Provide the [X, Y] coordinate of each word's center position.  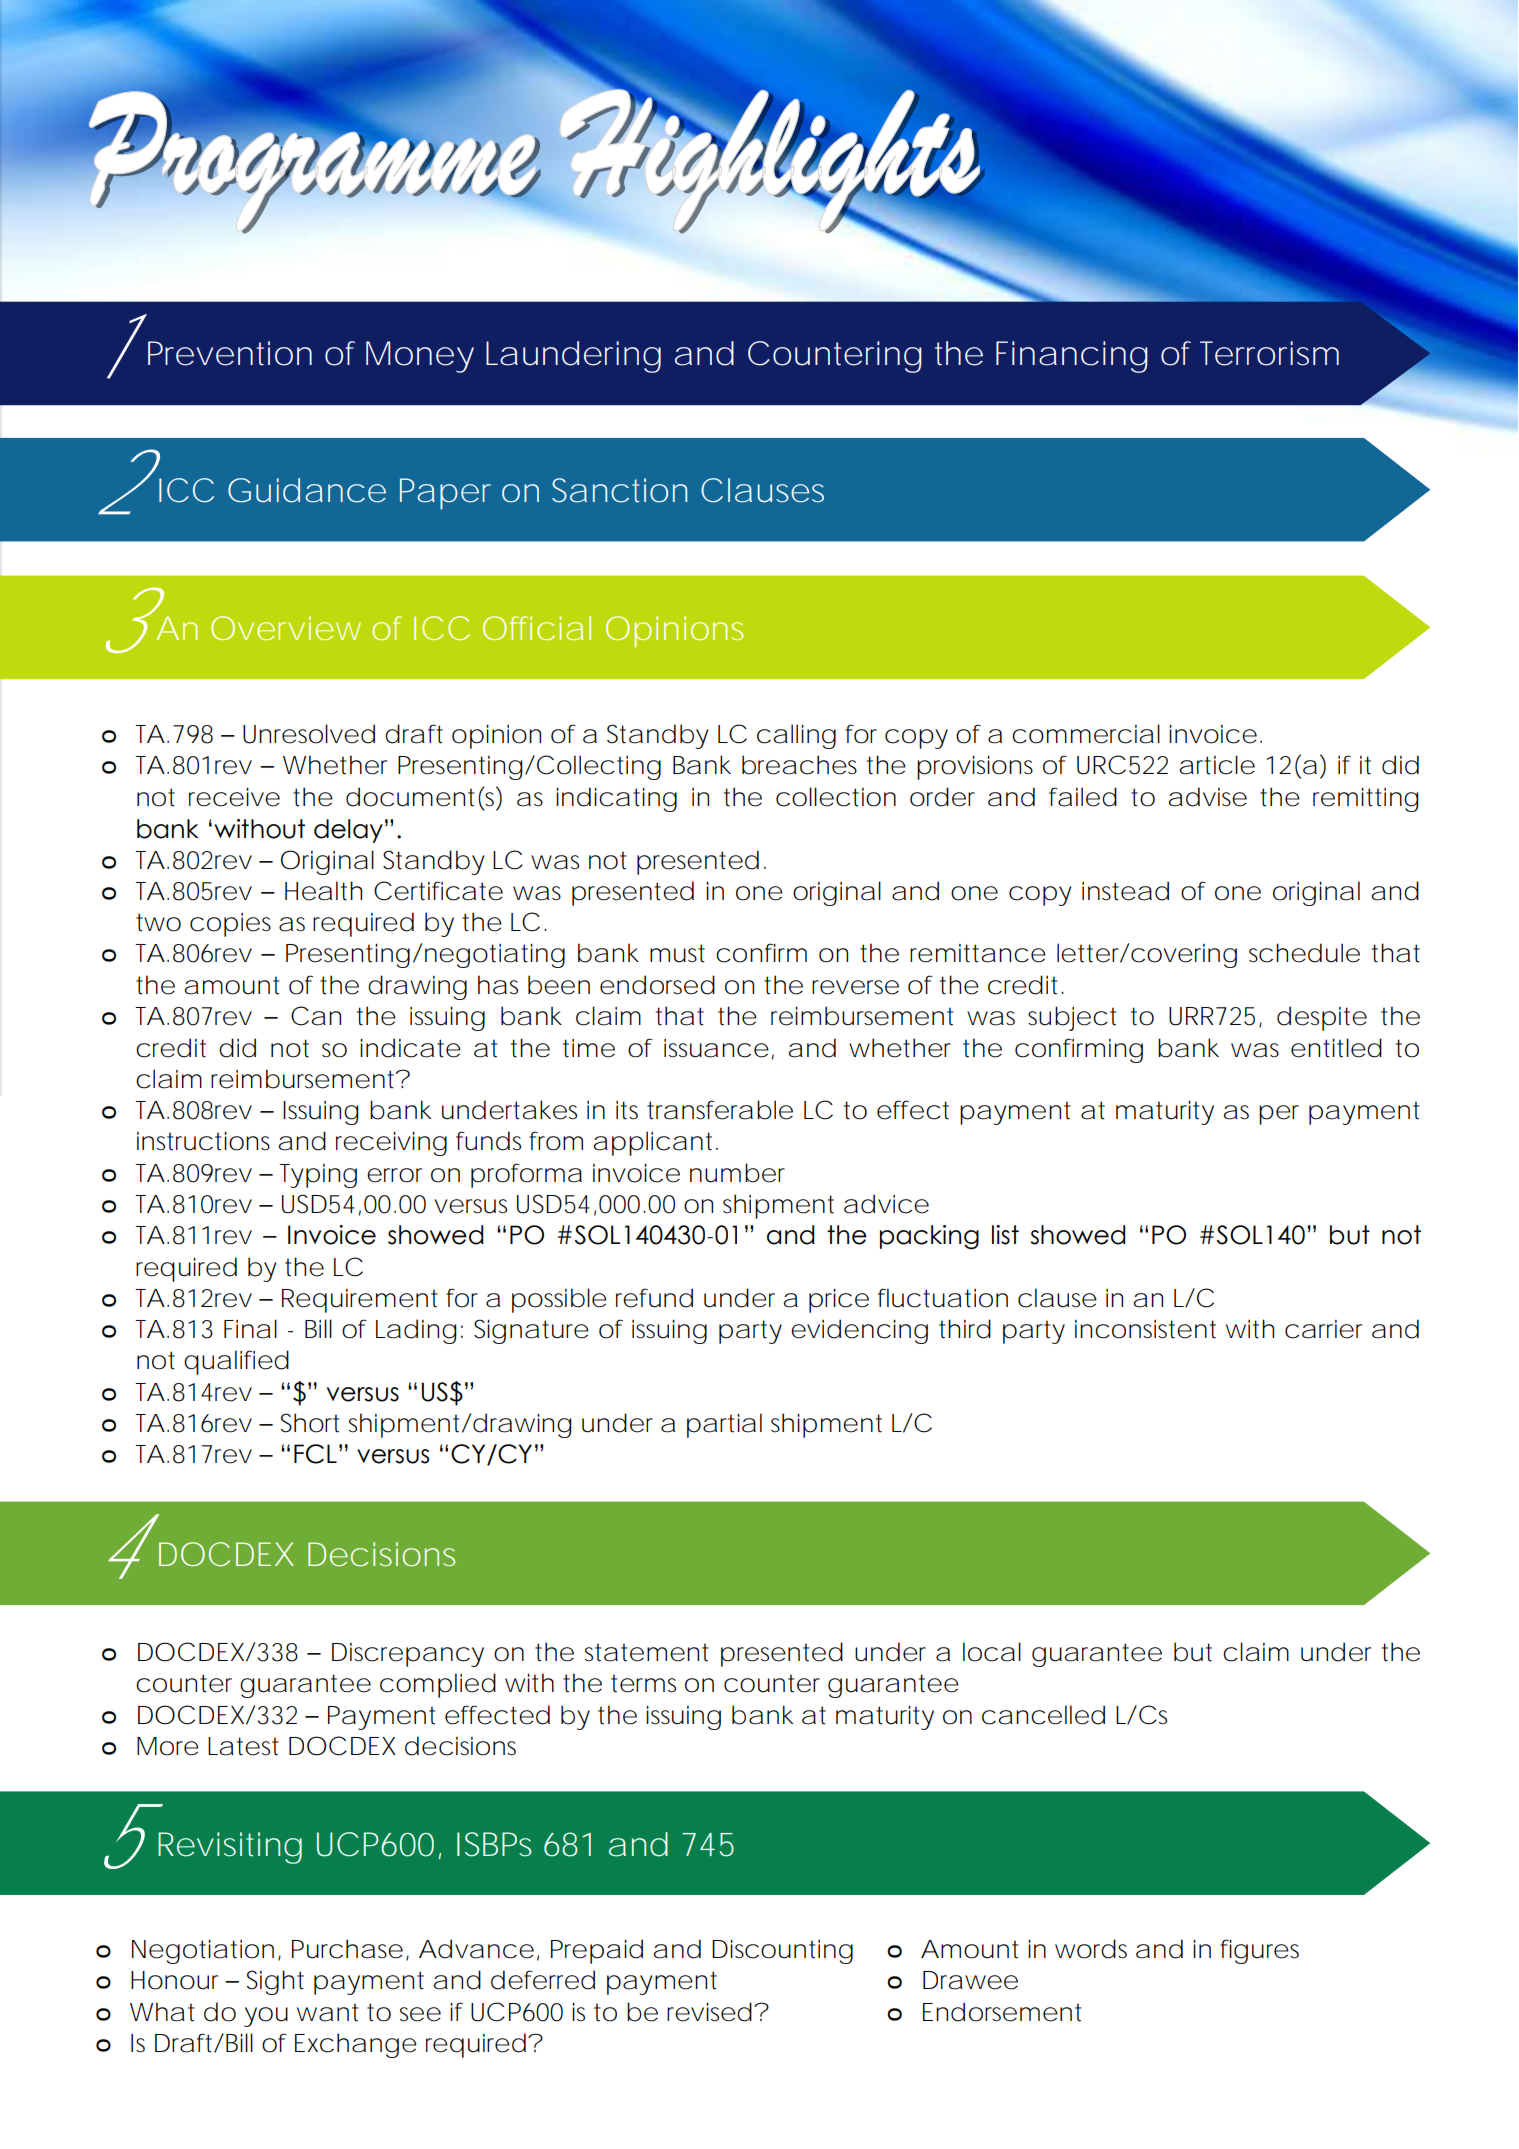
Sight [275, 1982]
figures [1259, 1951]
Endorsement [1002, 2012]
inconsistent [1145, 1329]
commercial [1086, 734]
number [737, 1173]
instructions [203, 1141]
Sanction [619, 490]
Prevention [230, 353]
